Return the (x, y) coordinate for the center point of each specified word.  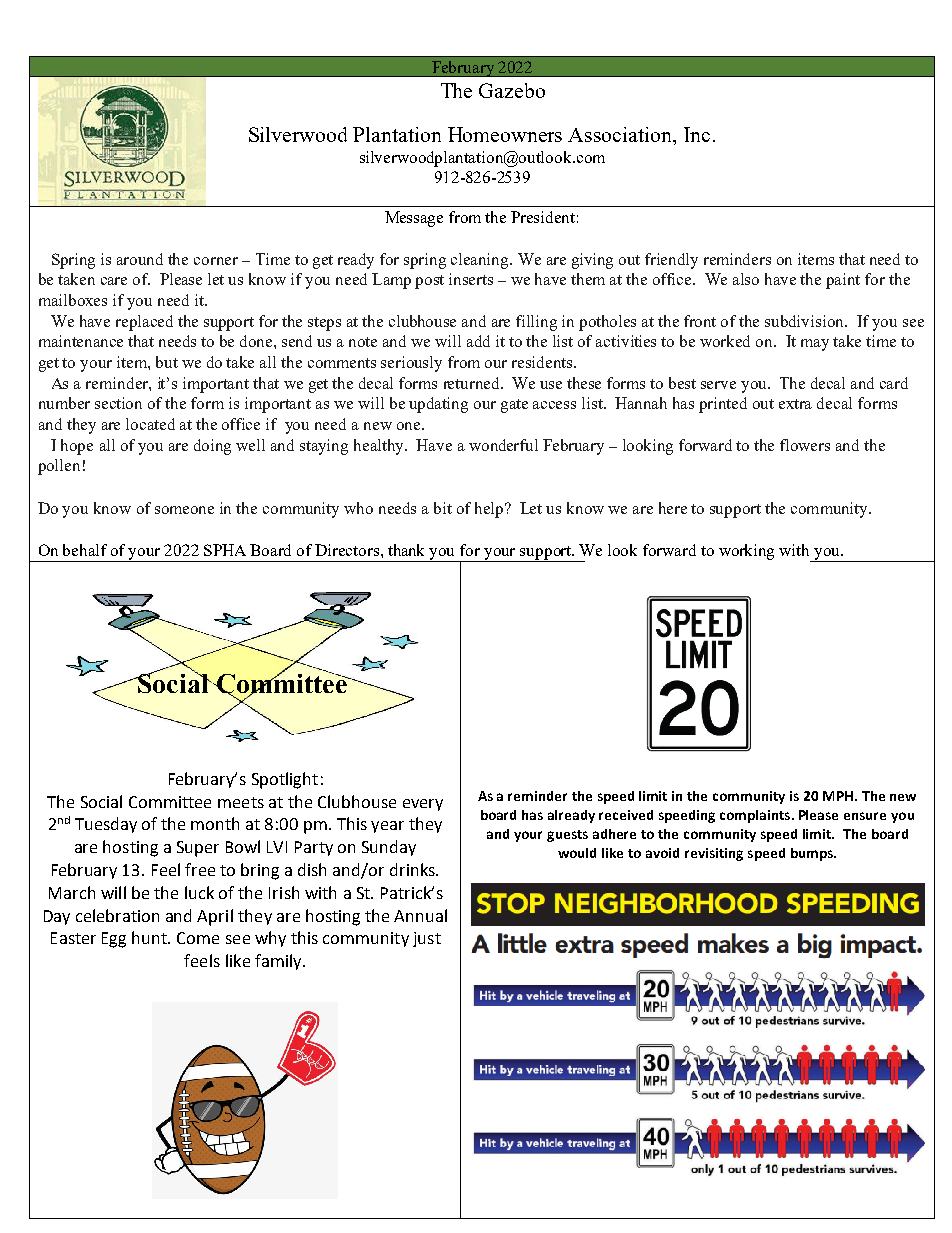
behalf (85, 550)
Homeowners (505, 134)
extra (795, 404)
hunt (151, 937)
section (118, 403)
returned (473, 383)
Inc (697, 134)
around (140, 259)
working (746, 552)
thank (406, 550)
